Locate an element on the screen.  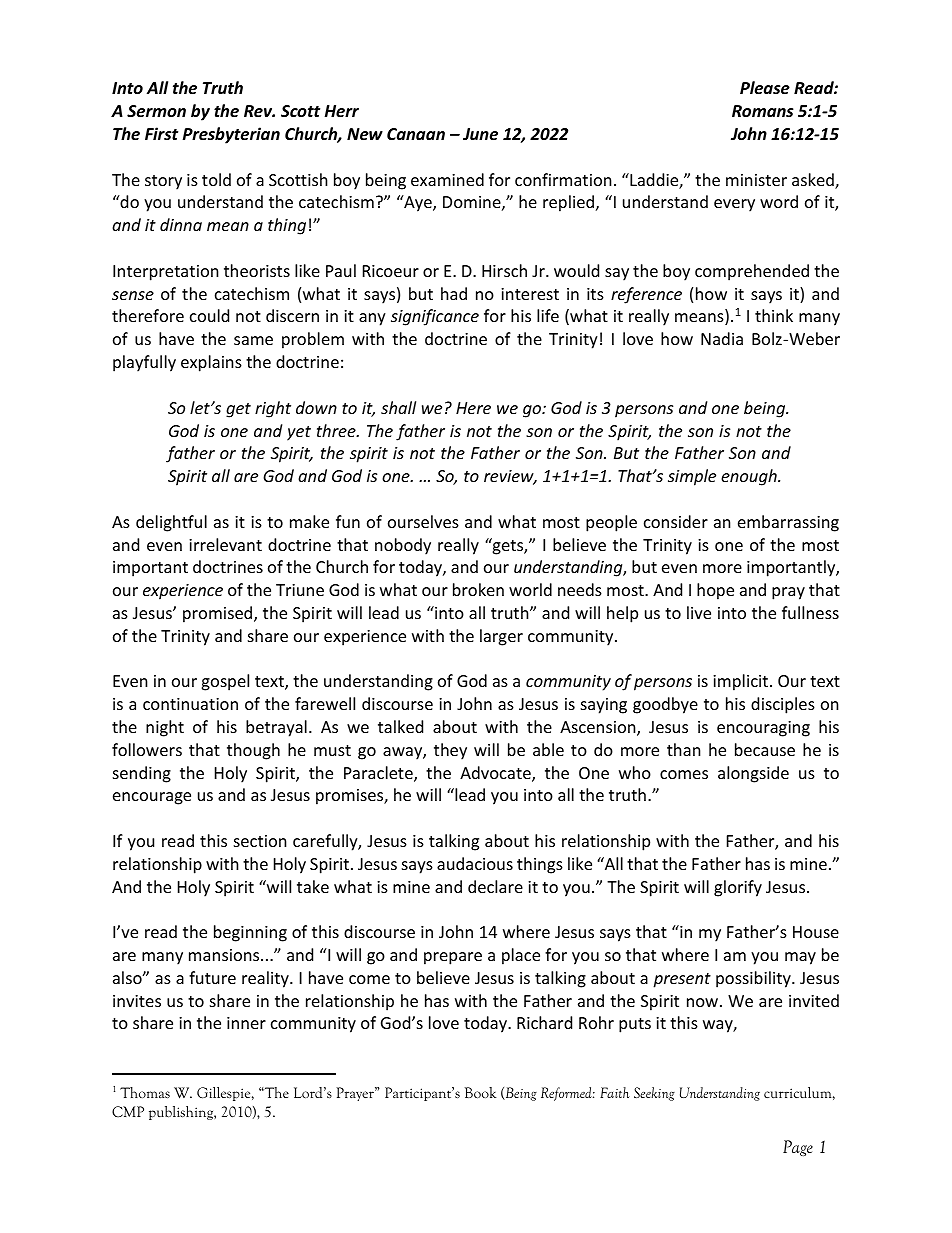
enough is located at coordinates (750, 477).
